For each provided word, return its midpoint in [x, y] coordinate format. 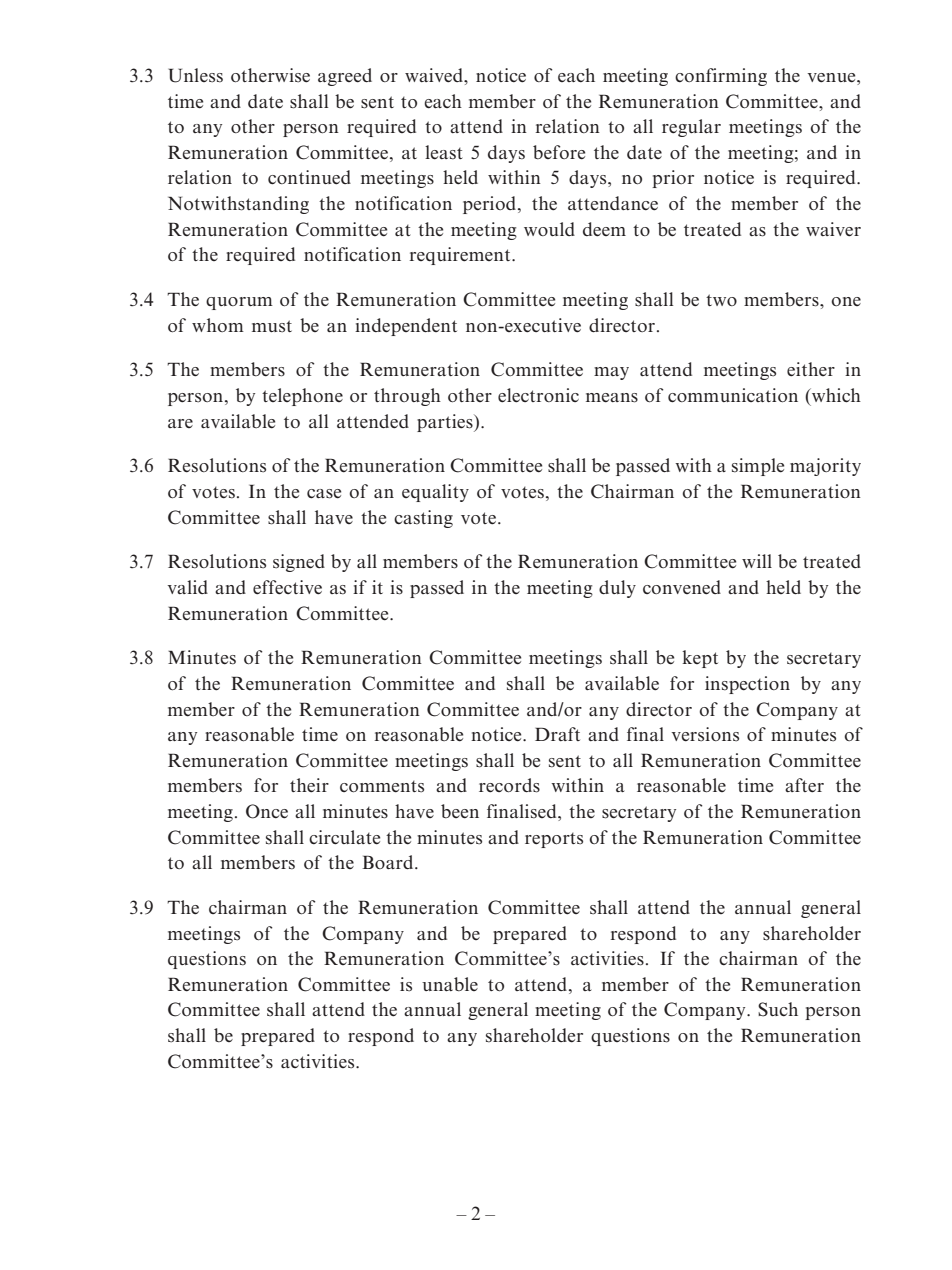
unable [450, 984]
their [309, 785]
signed [299, 563]
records [509, 785]
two [721, 300]
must [272, 326]
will [757, 561]
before [559, 152]
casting [423, 519]
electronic [538, 395]
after [804, 785]
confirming [721, 77]
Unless [196, 75]
